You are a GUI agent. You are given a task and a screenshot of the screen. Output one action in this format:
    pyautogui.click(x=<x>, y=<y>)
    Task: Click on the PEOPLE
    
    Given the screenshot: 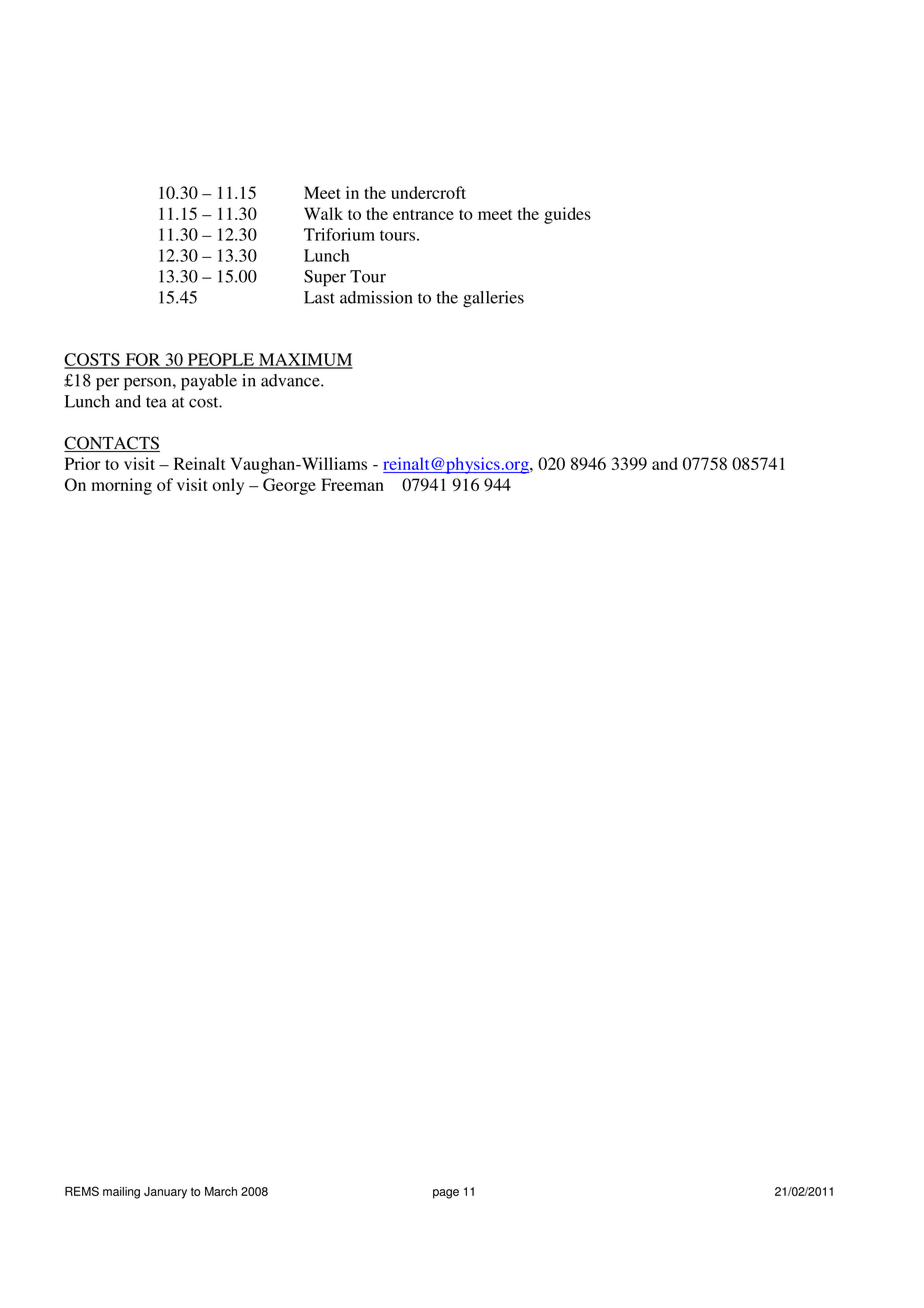 What is the action you would take?
    pyautogui.click(x=220, y=360)
